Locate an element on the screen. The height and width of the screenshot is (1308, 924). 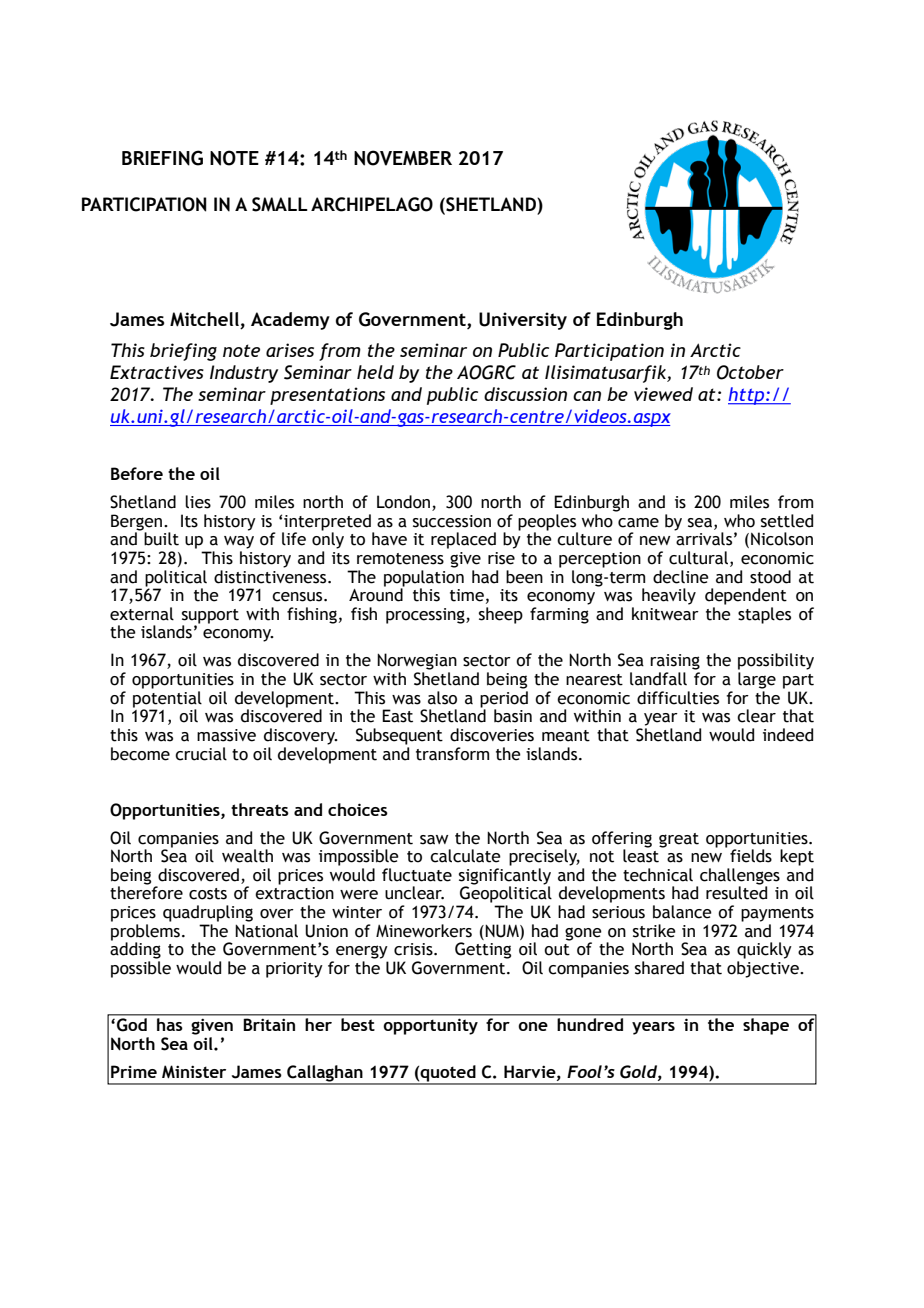
October is located at coordinates (750, 372).
